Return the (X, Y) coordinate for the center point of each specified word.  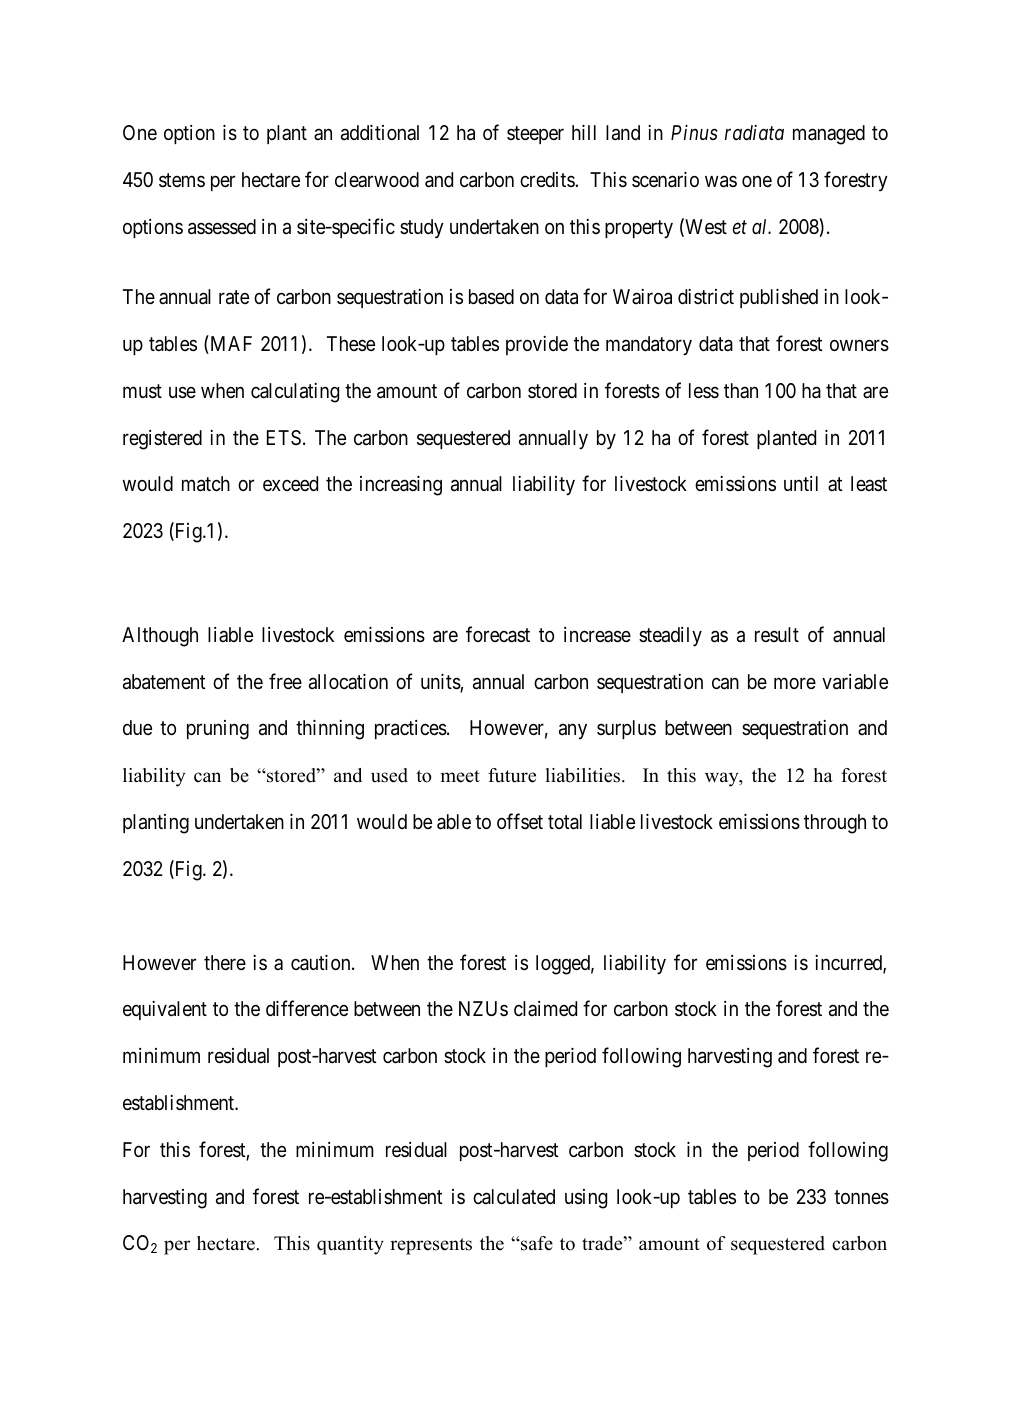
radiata (754, 132)
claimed (545, 1008)
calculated (514, 1197)
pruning (218, 730)
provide (537, 345)
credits (548, 179)
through (835, 824)
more (795, 683)
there (225, 962)
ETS (284, 437)
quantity (350, 1245)
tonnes (861, 1197)
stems (182, 180)
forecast (498, 634)
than (741, 390)
